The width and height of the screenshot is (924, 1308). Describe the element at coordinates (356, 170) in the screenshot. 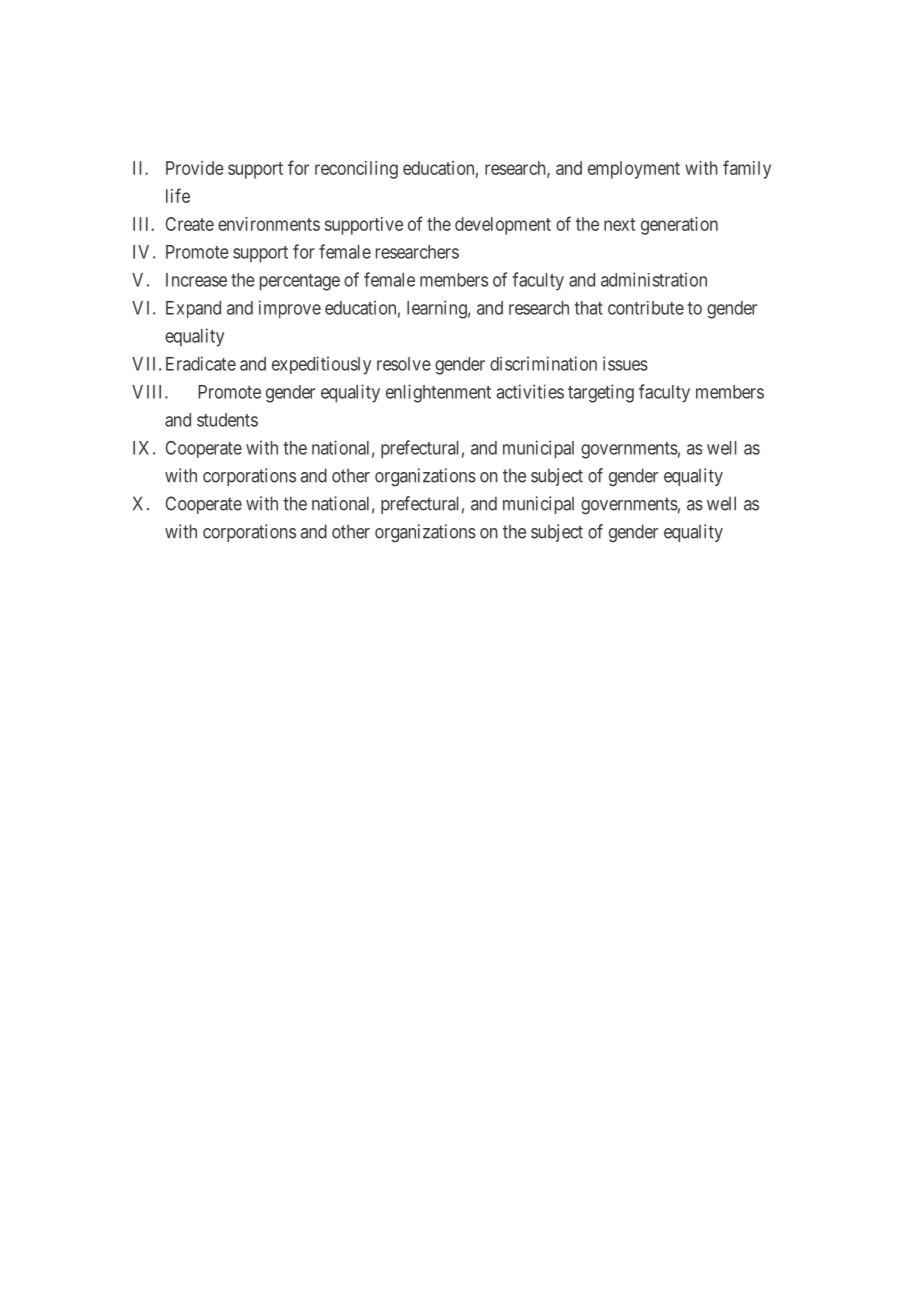

I see `reconciling` at that location.
